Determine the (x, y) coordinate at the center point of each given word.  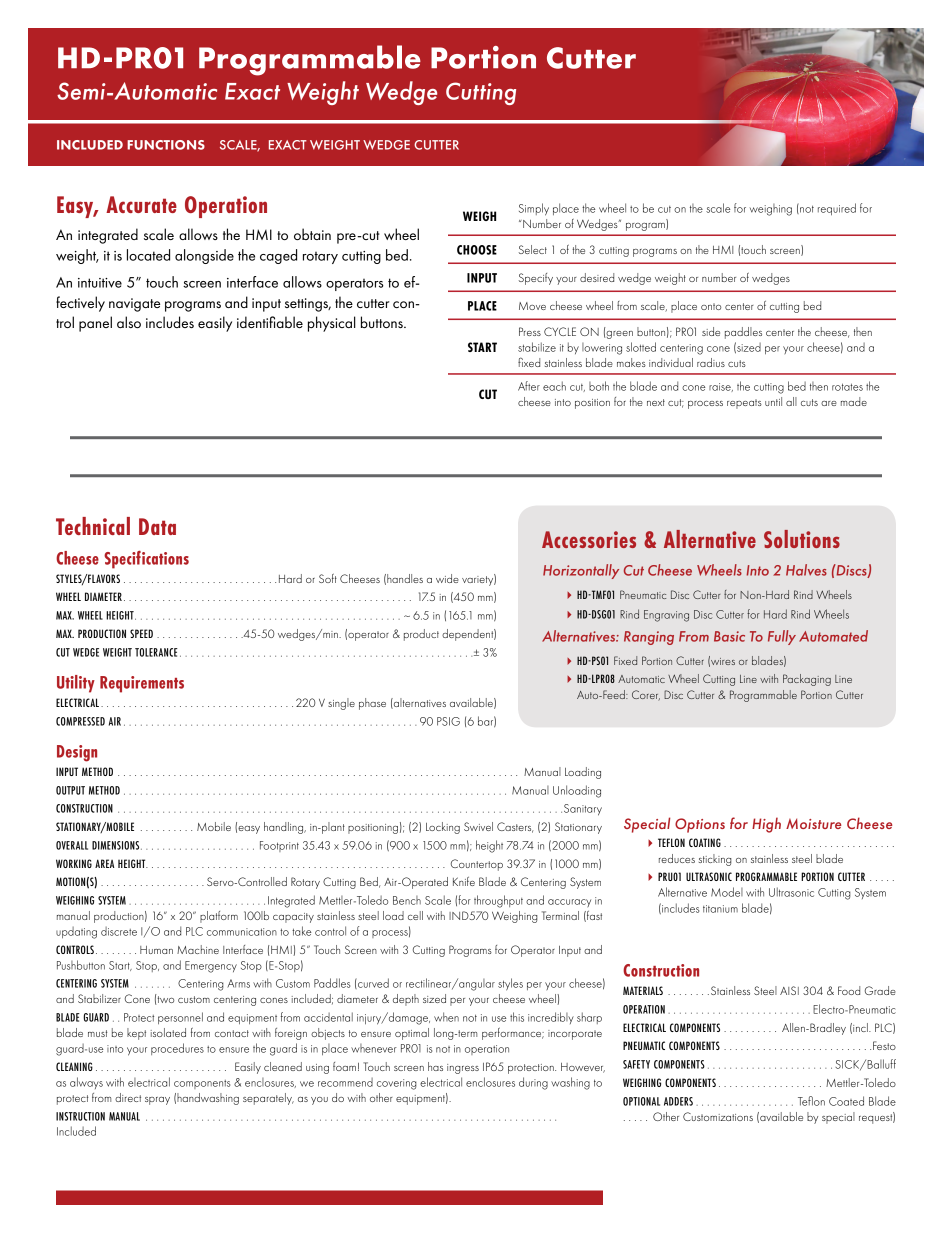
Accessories (589, 539)
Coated (846, 1101)
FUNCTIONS (166, 145)
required (837, 209)
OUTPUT (70, 790)
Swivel (478, 826)
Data (157, 526)
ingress (463, 1069)
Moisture (813, 823)
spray (157, 1101)
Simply (534, 209)
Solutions (802, 539)
